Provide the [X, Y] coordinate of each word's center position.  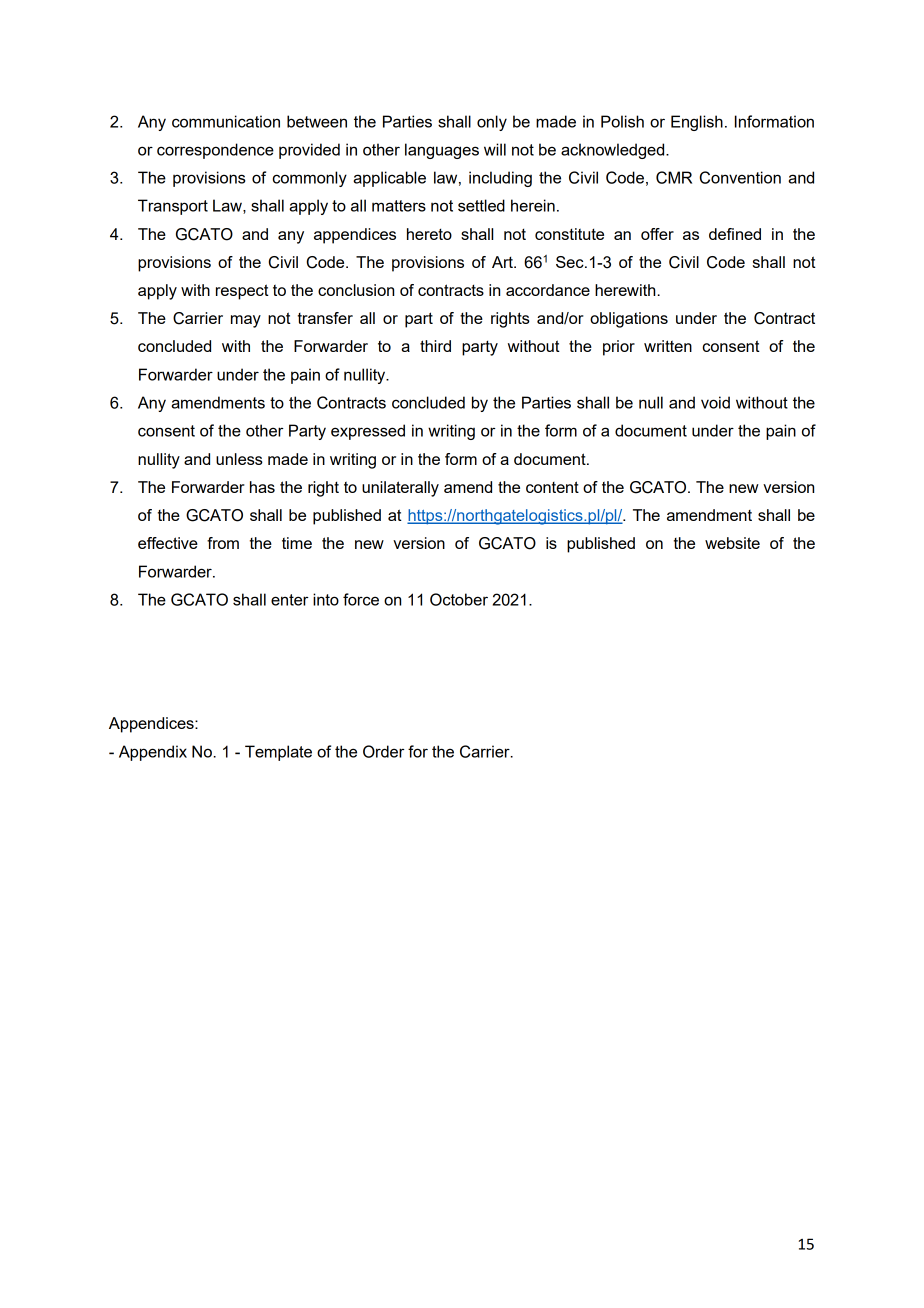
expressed [368, 432]
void [715, 402]
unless [239, 459]
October [459, 599]
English [697, 123]
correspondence [215, 151]
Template [278, 753]
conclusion [356, 290]
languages [442, 151]
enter [290, 600]
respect [242, 292]
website [732, 543]
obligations [629, 320]
